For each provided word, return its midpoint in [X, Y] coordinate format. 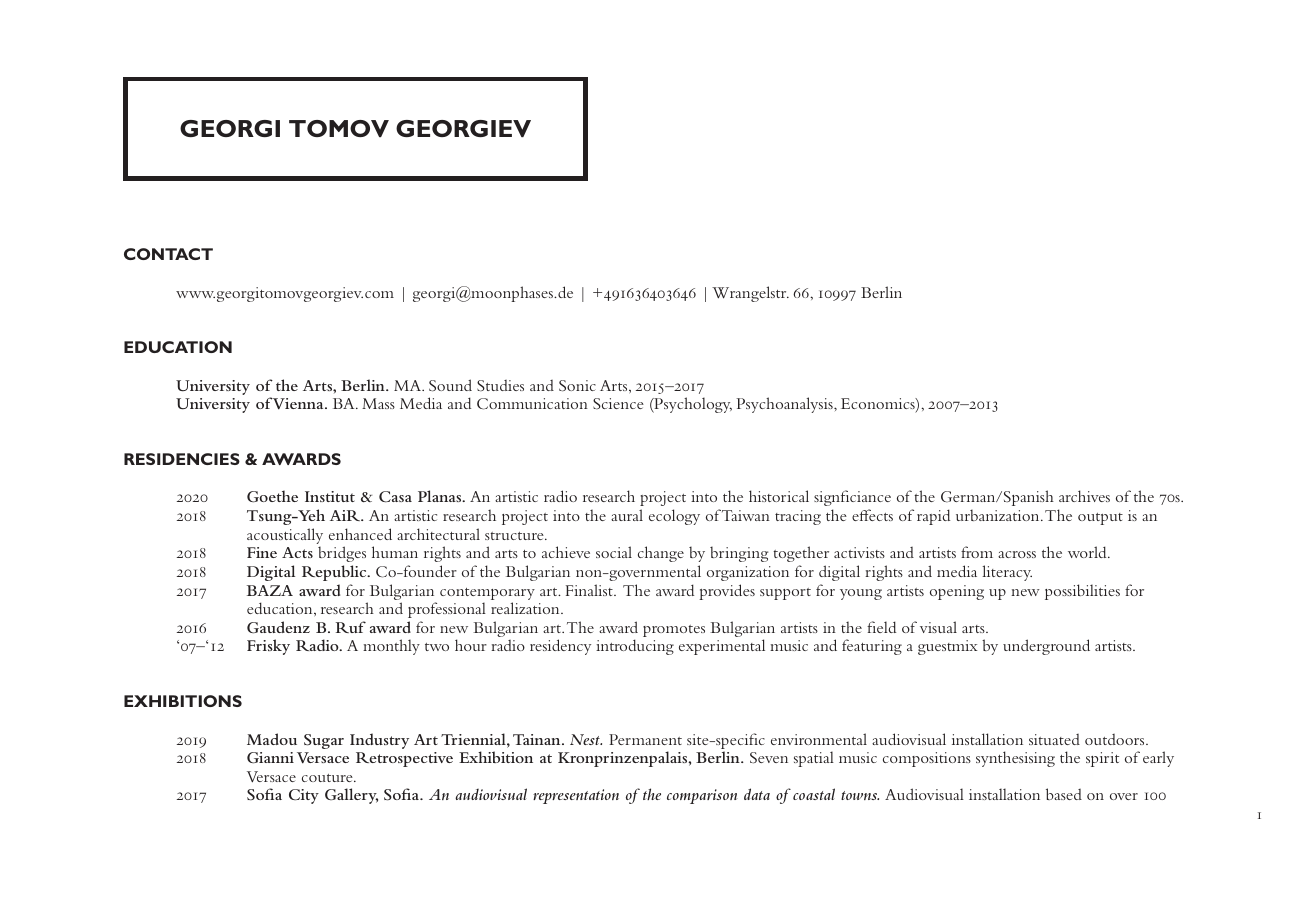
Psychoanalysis [785, 405]
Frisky [268, 647]
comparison [702, 796]
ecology [674, 517]
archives [1084, 496]
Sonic [577, 386]
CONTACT [168, 254]
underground [1046, 647]
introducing [635, 647]
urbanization [999, 515]
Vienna [299, 404]
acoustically [285, 537]
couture [328, 778]
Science [618, 403]
